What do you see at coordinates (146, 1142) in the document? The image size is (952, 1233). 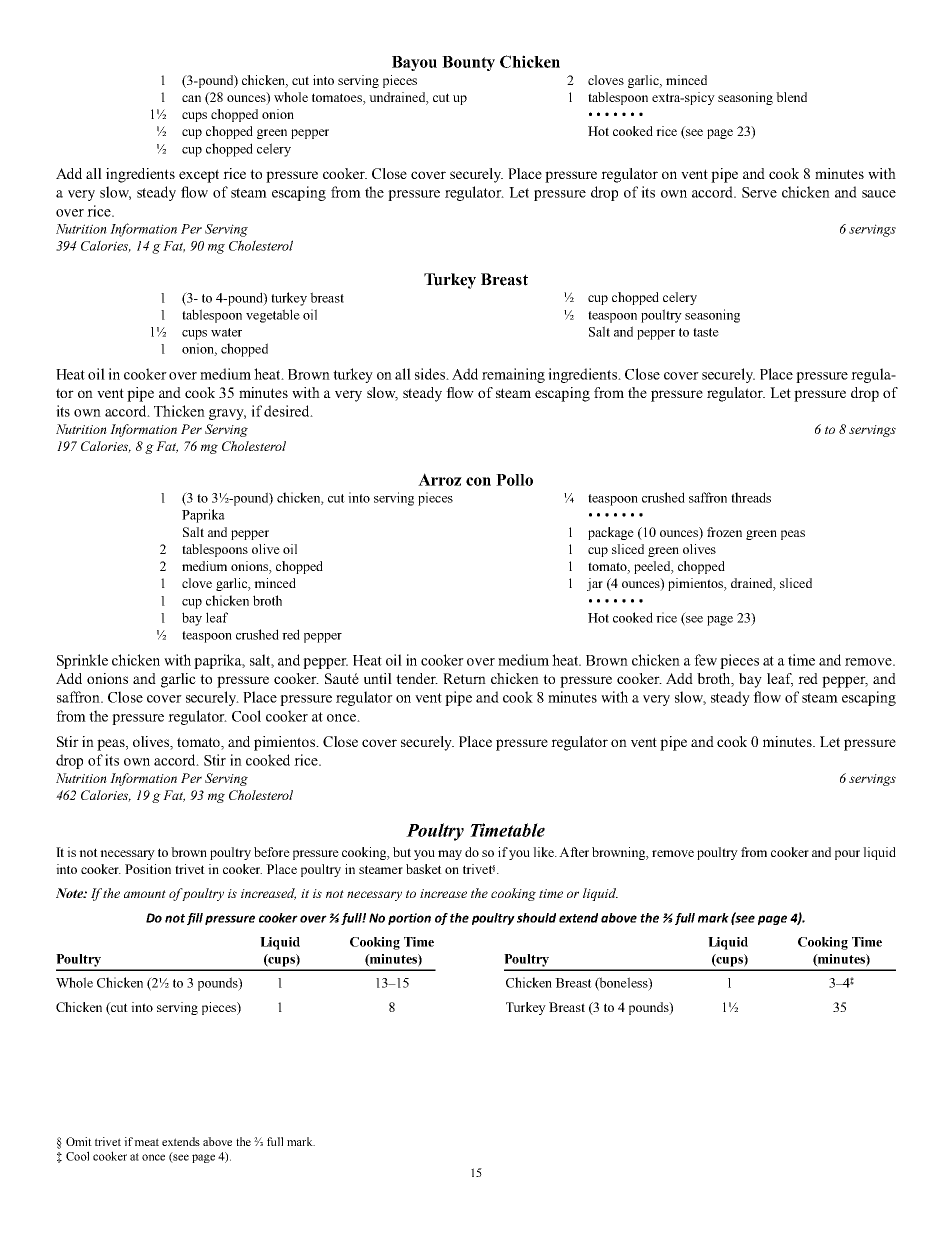 I see `meat` at bounding box center [146, 1142].
